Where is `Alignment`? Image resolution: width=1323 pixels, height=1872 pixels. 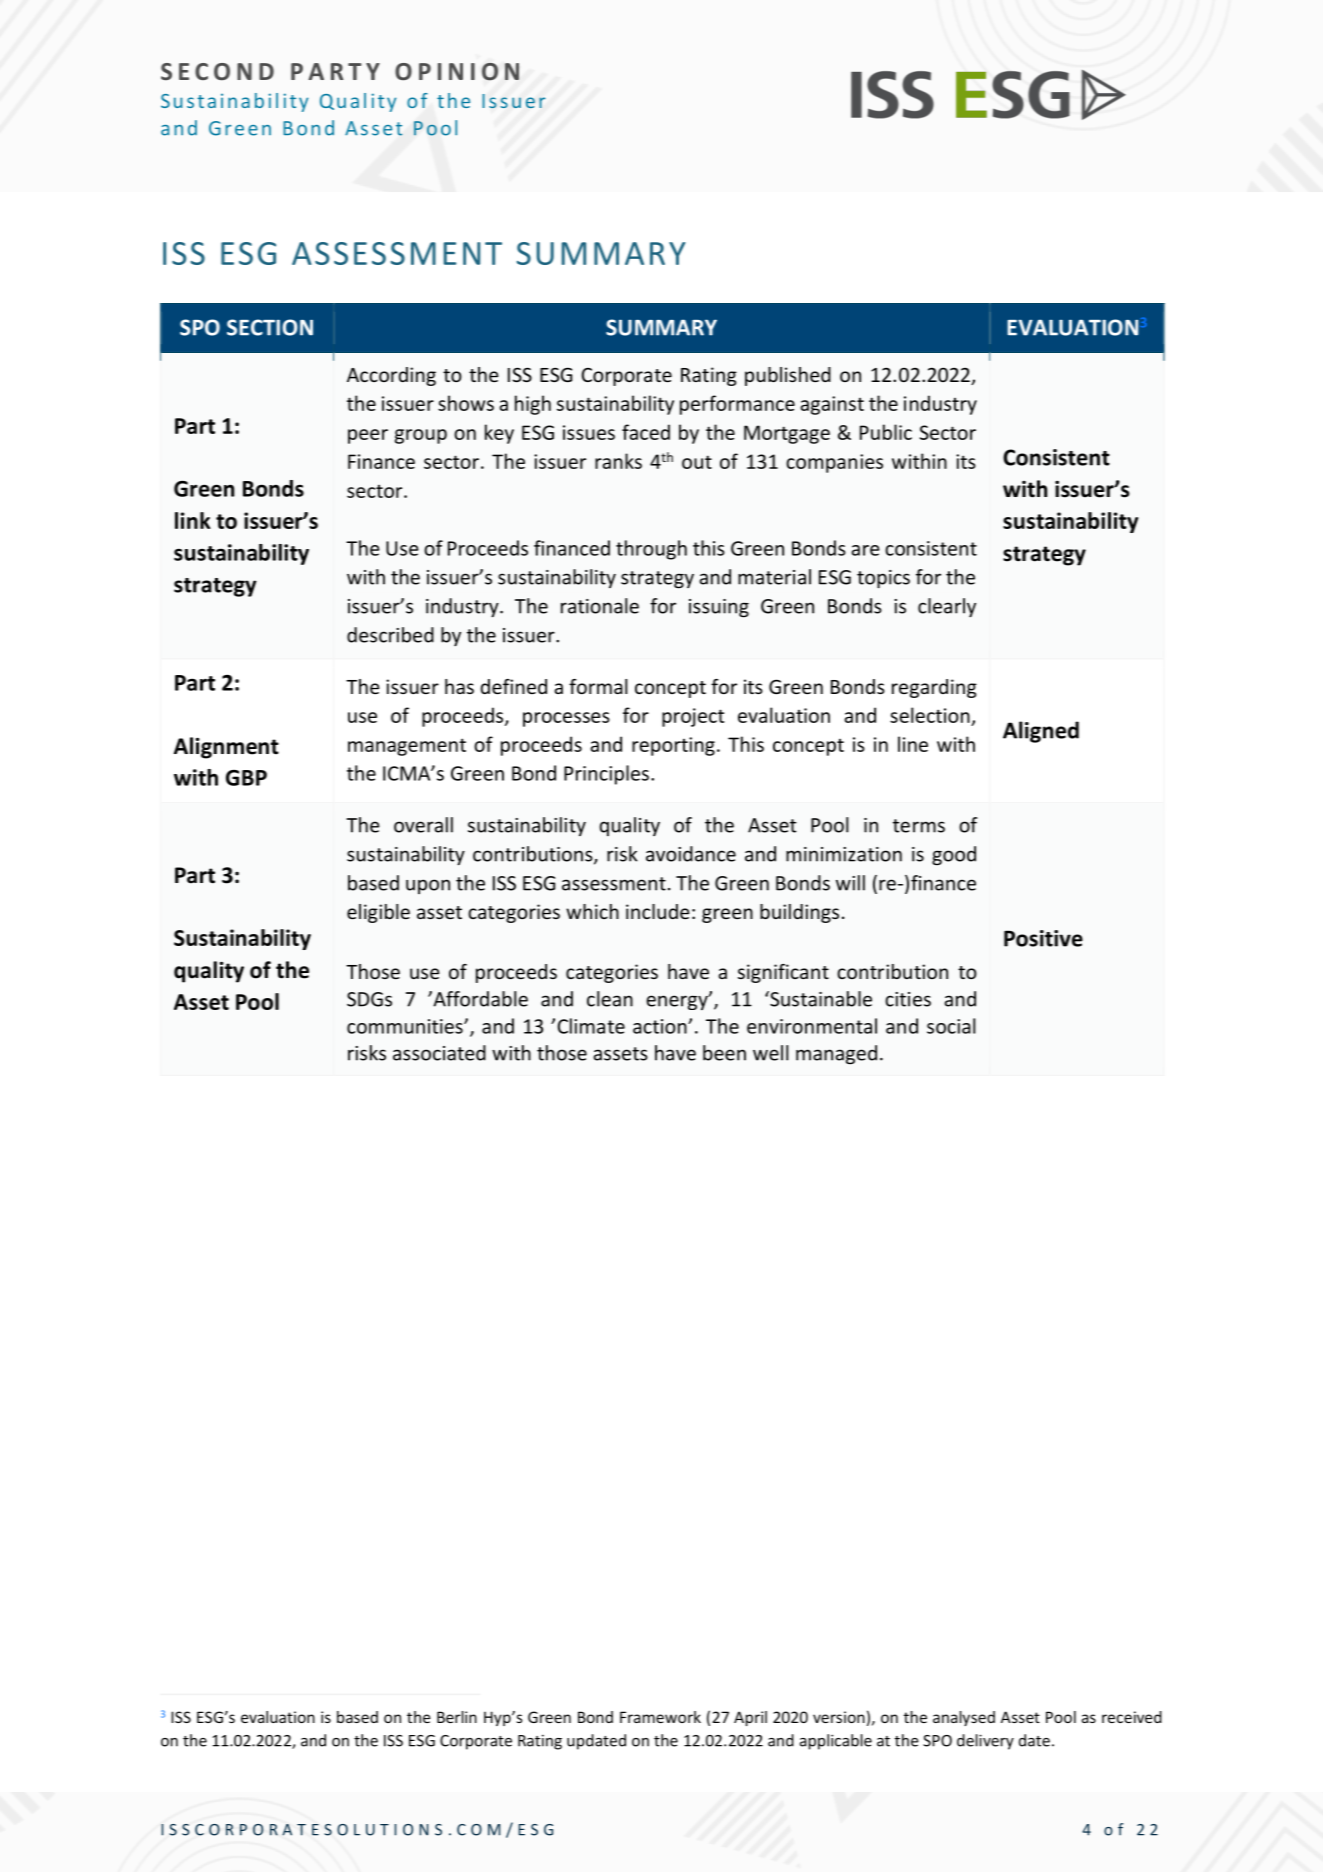
Alignment is located at coordinates (226, 748).
